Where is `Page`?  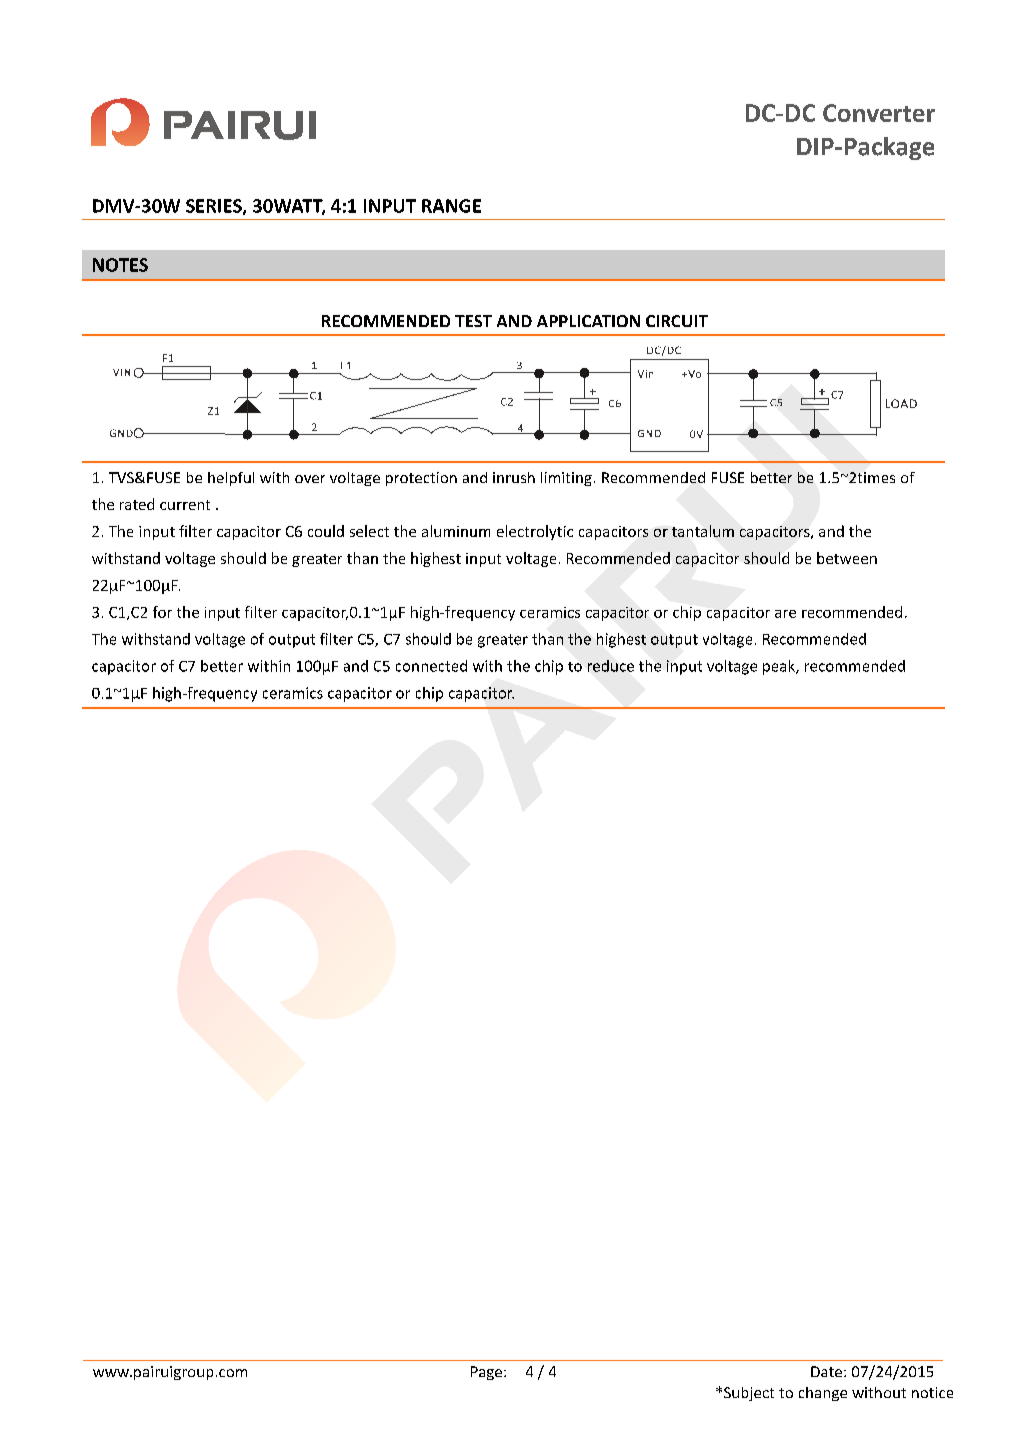 Page is located at coordinates (488, 1373).
